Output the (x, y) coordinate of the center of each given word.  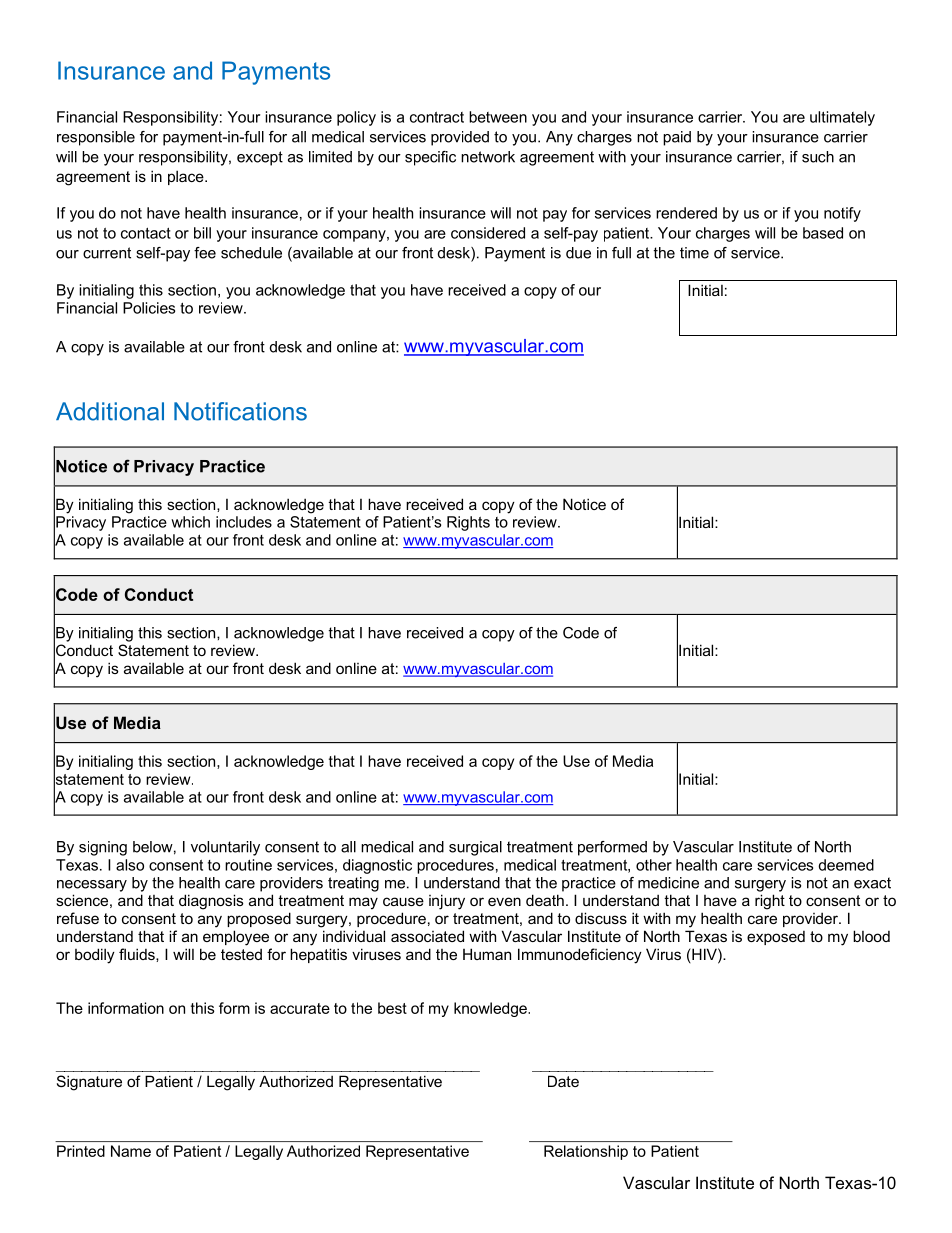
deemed (846, 865)
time (694, 253)
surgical (475, 848)
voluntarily (225, 848)
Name (131, 1151)
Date (563, 1081)
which (190, 522)
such (818, 157)
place (187, 177)
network (488, 157)
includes (244, 522)
